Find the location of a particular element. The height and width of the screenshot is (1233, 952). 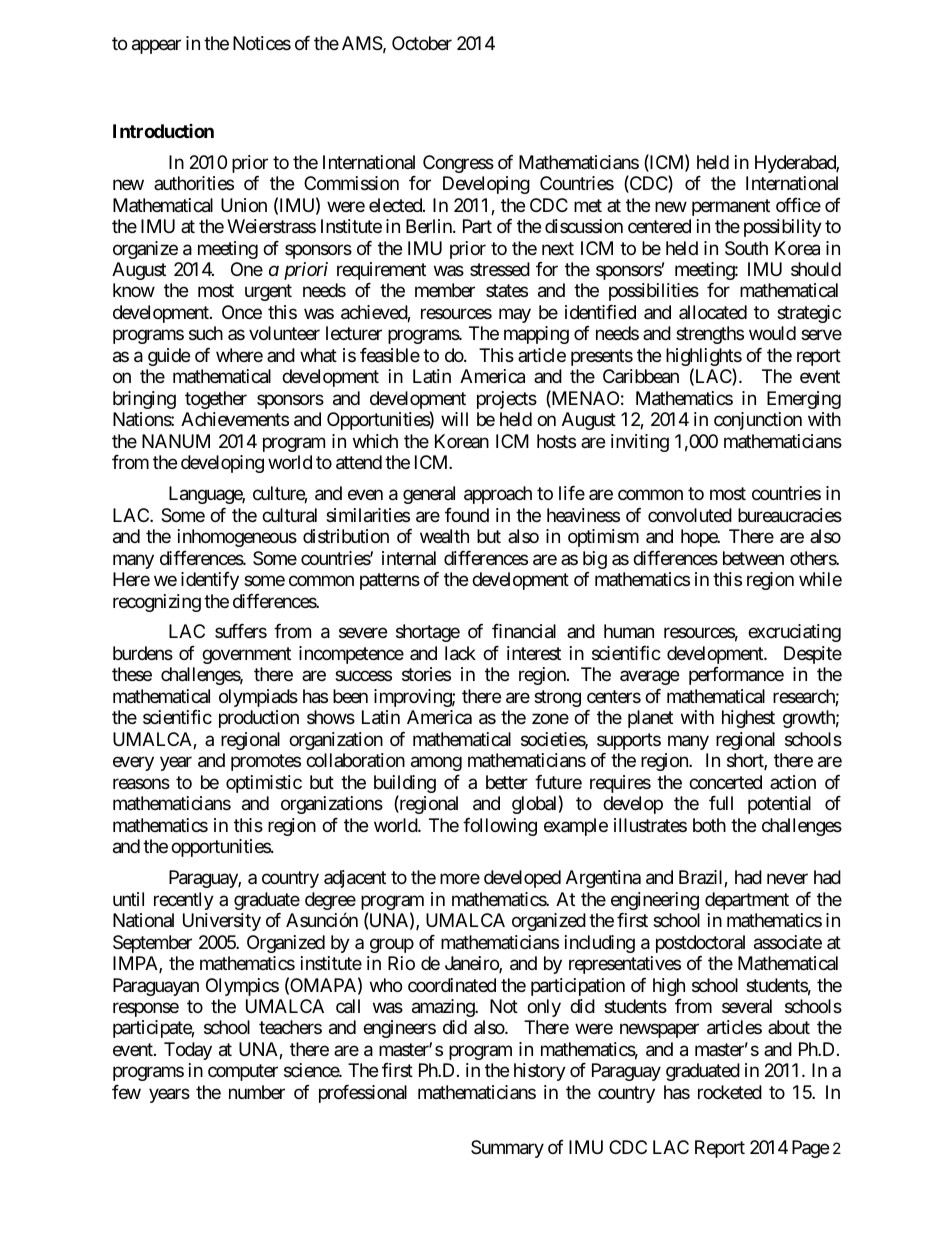

between is located at coordinates (753, 558).
